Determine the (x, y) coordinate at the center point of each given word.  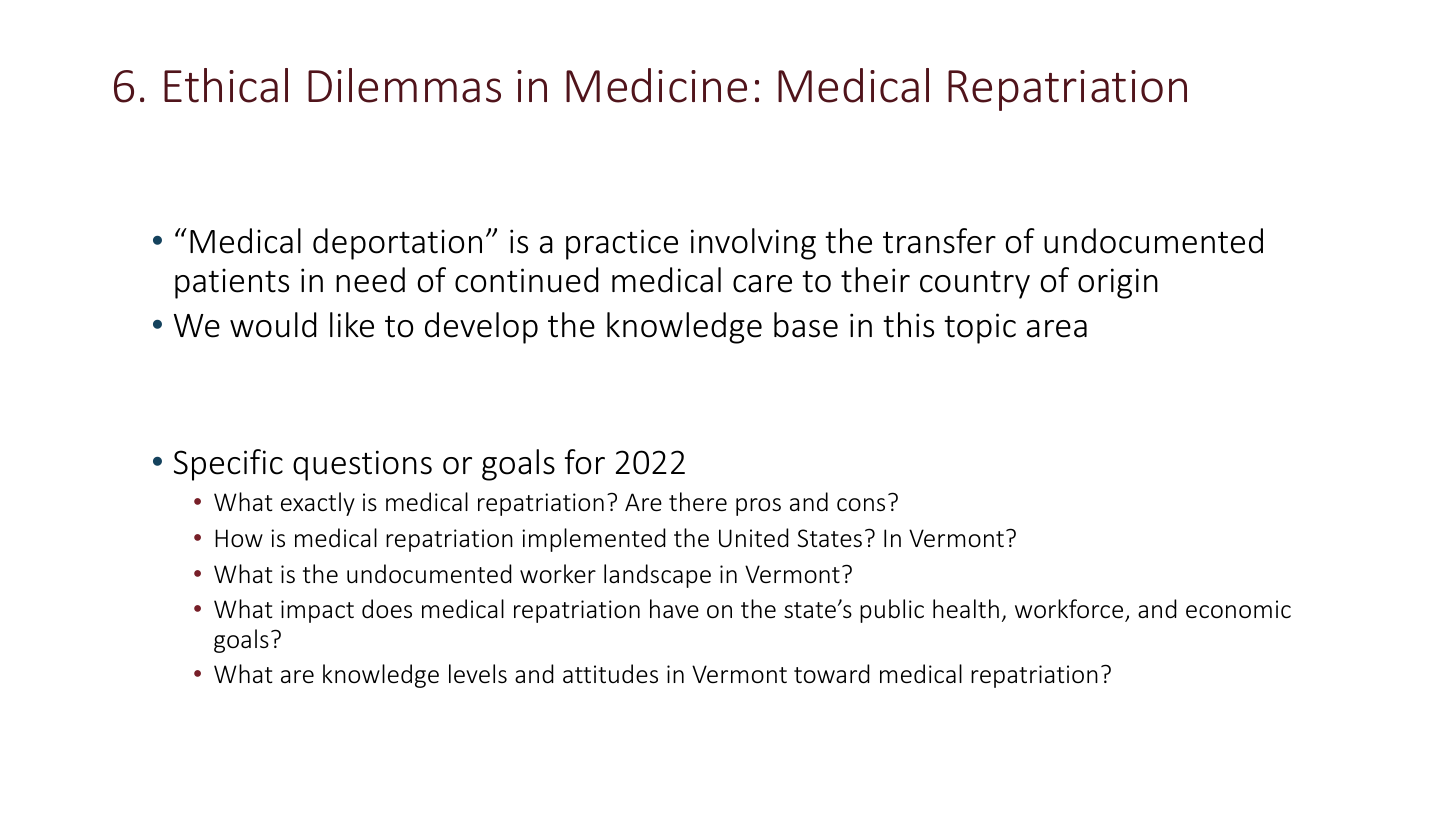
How (239, 538)
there (698, 502)
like (352, 325)
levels (478, 673)
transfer (939, 241)
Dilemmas (404, 85)
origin (1118, 283)
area (1057, 329)
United (754, 538)
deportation (397, 244)
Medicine (656, 85)
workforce (1070, 610)
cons (861, 505)
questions (362, 465)
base (806, 325)
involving (753, 244)
